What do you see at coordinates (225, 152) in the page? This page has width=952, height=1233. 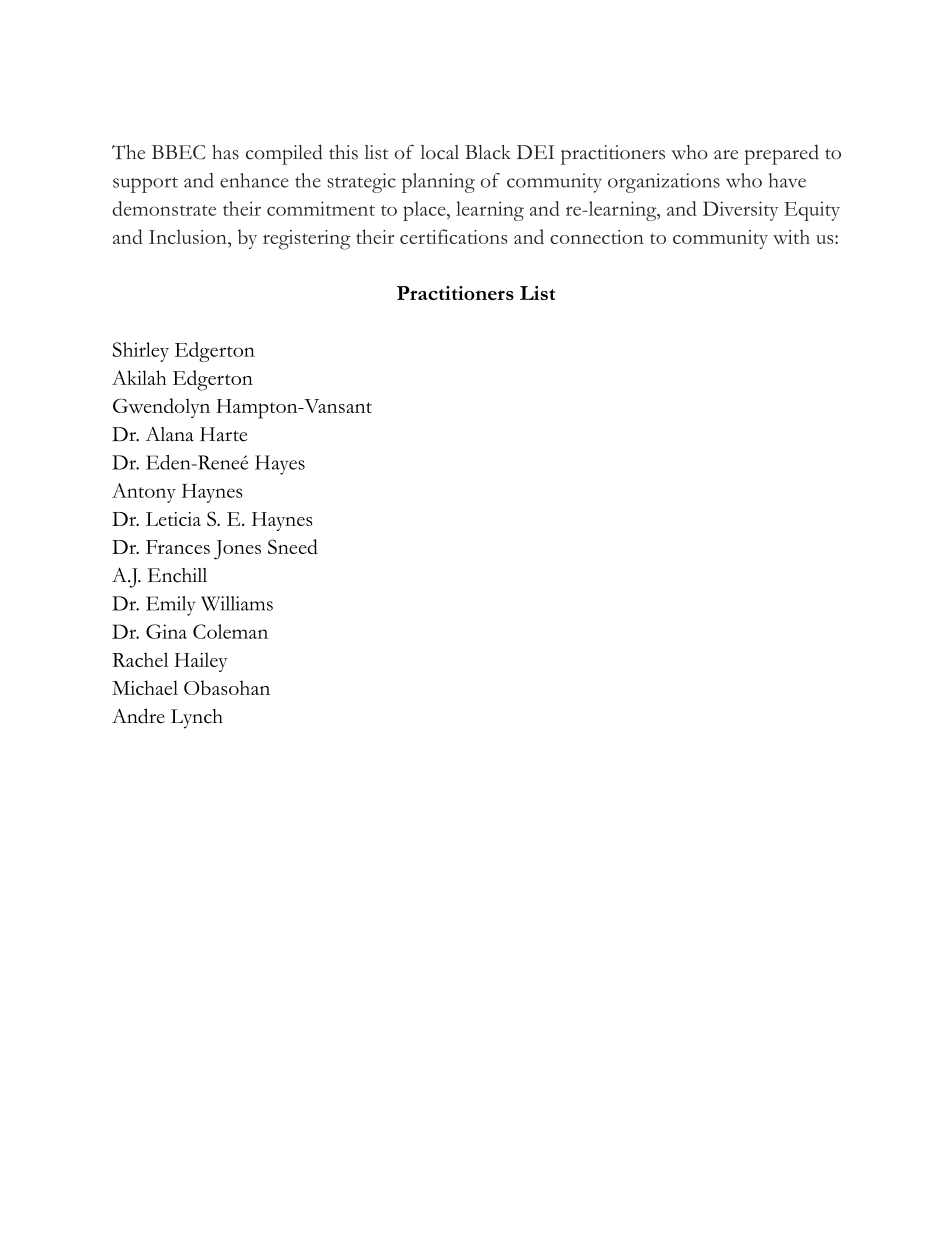 I see `has` at bounding box center [225, 152].
